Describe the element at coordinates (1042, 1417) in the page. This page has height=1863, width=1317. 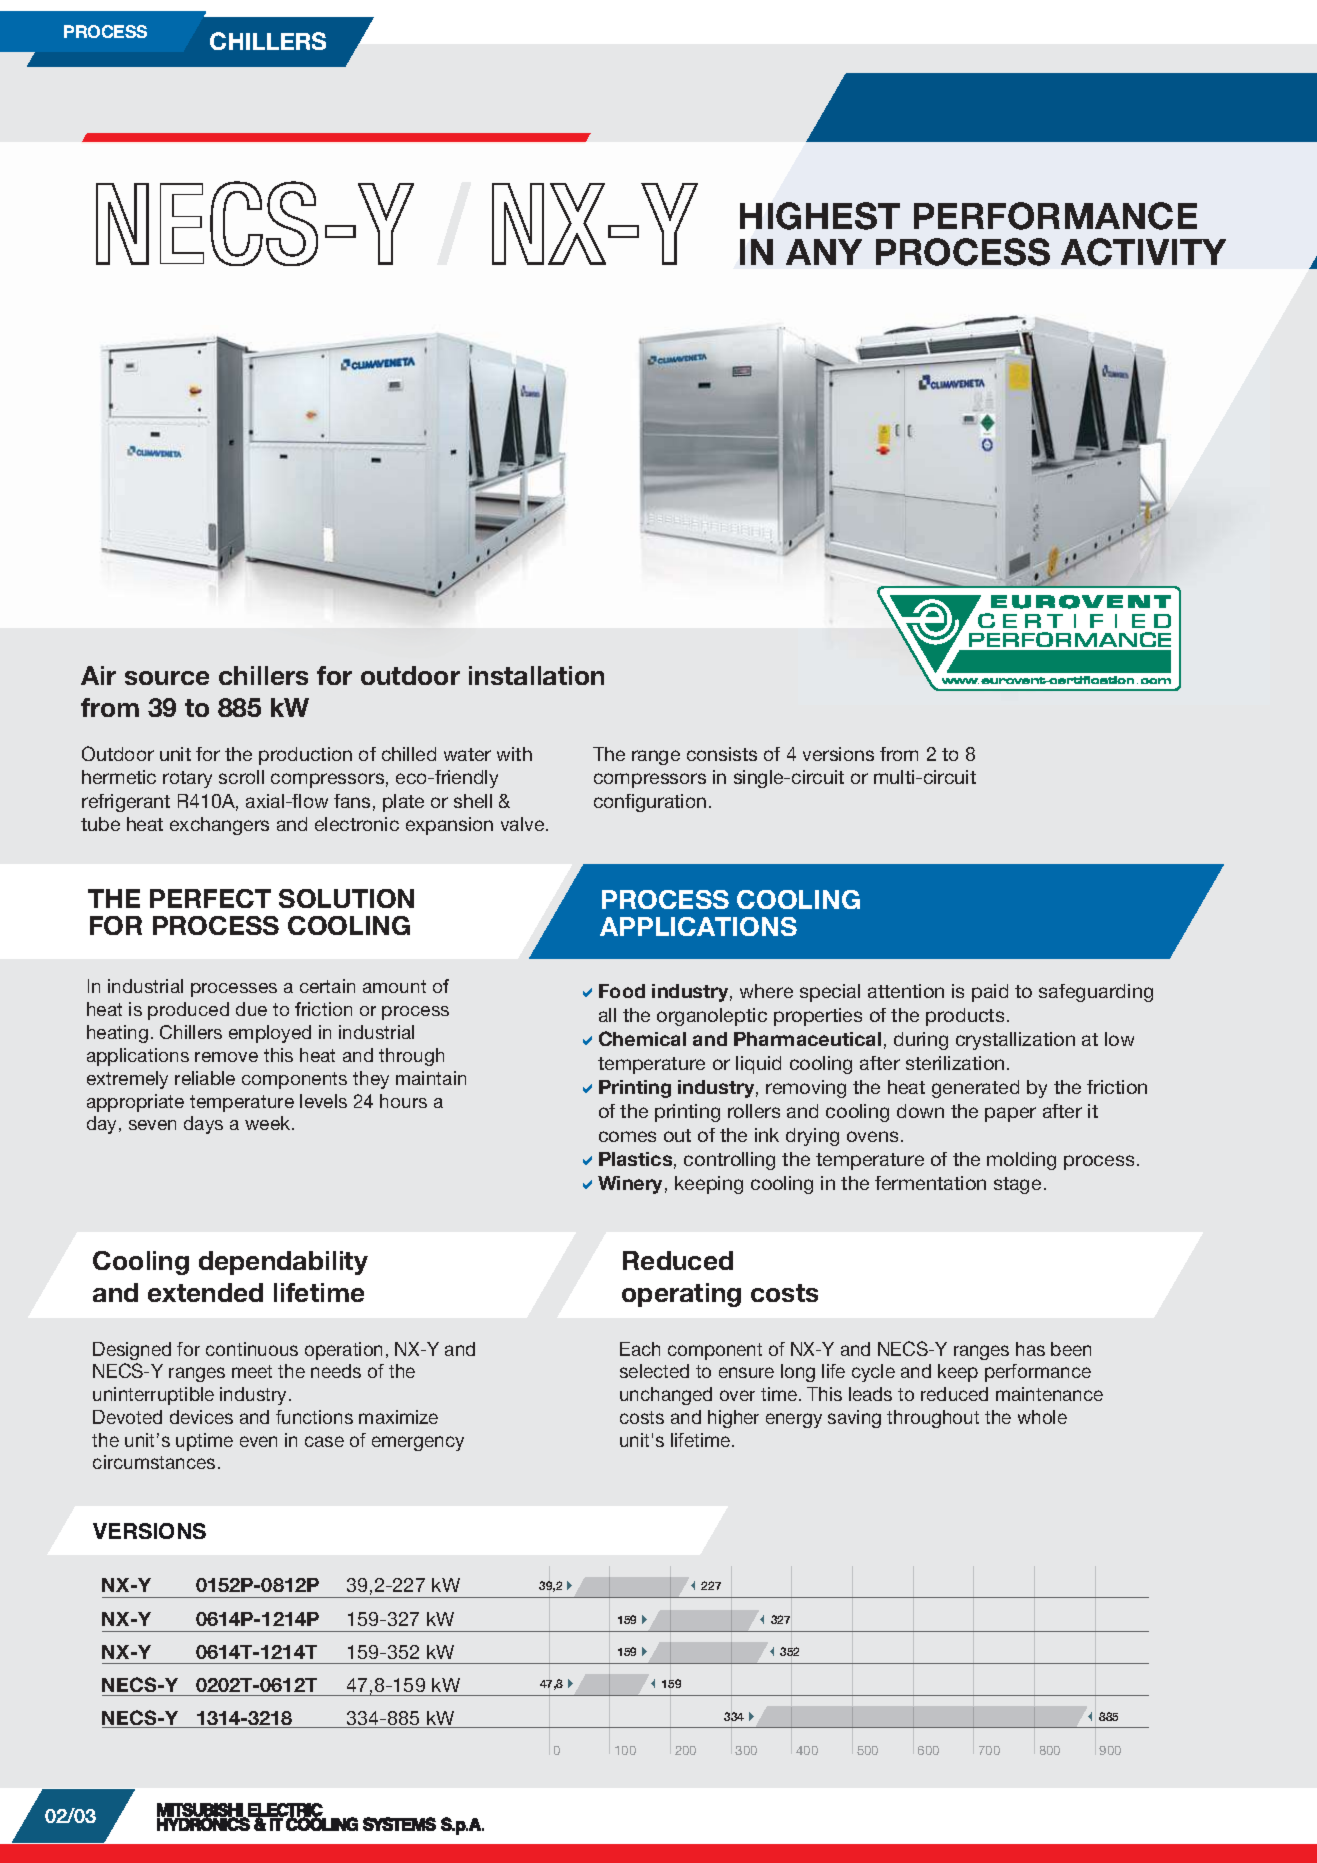
I see `whole` at that location.
